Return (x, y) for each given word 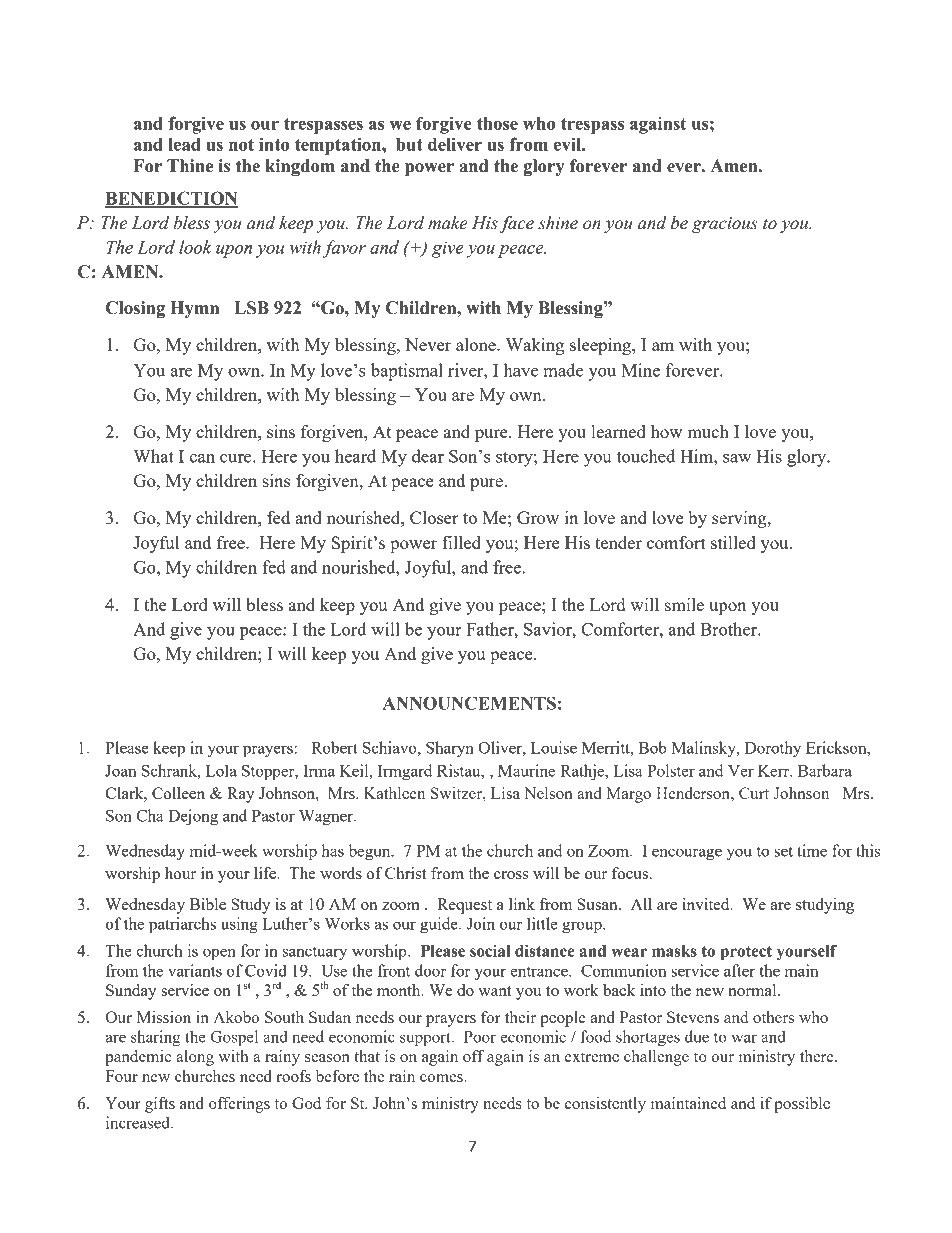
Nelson (548, 793)
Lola (221, 770)
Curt (754, 793)
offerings (239, 1105)
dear (428, 456)
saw (737, 458)
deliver (455, 144)
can (202, 458)
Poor (480, 1037)
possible (802, 1105)
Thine (190, 166)
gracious (725, 225)
